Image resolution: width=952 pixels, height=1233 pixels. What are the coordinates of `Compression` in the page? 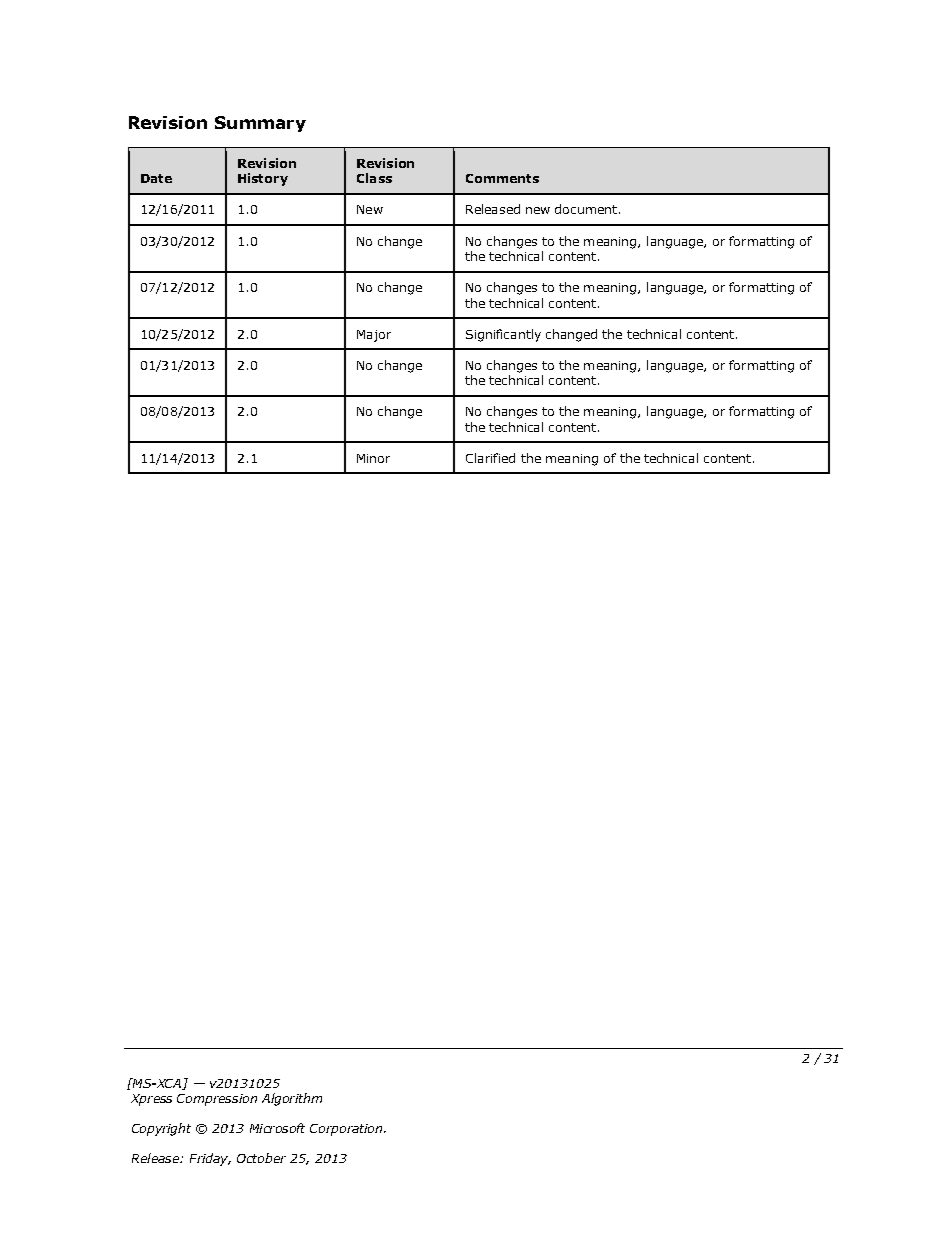 It's located at (217, 1100).
